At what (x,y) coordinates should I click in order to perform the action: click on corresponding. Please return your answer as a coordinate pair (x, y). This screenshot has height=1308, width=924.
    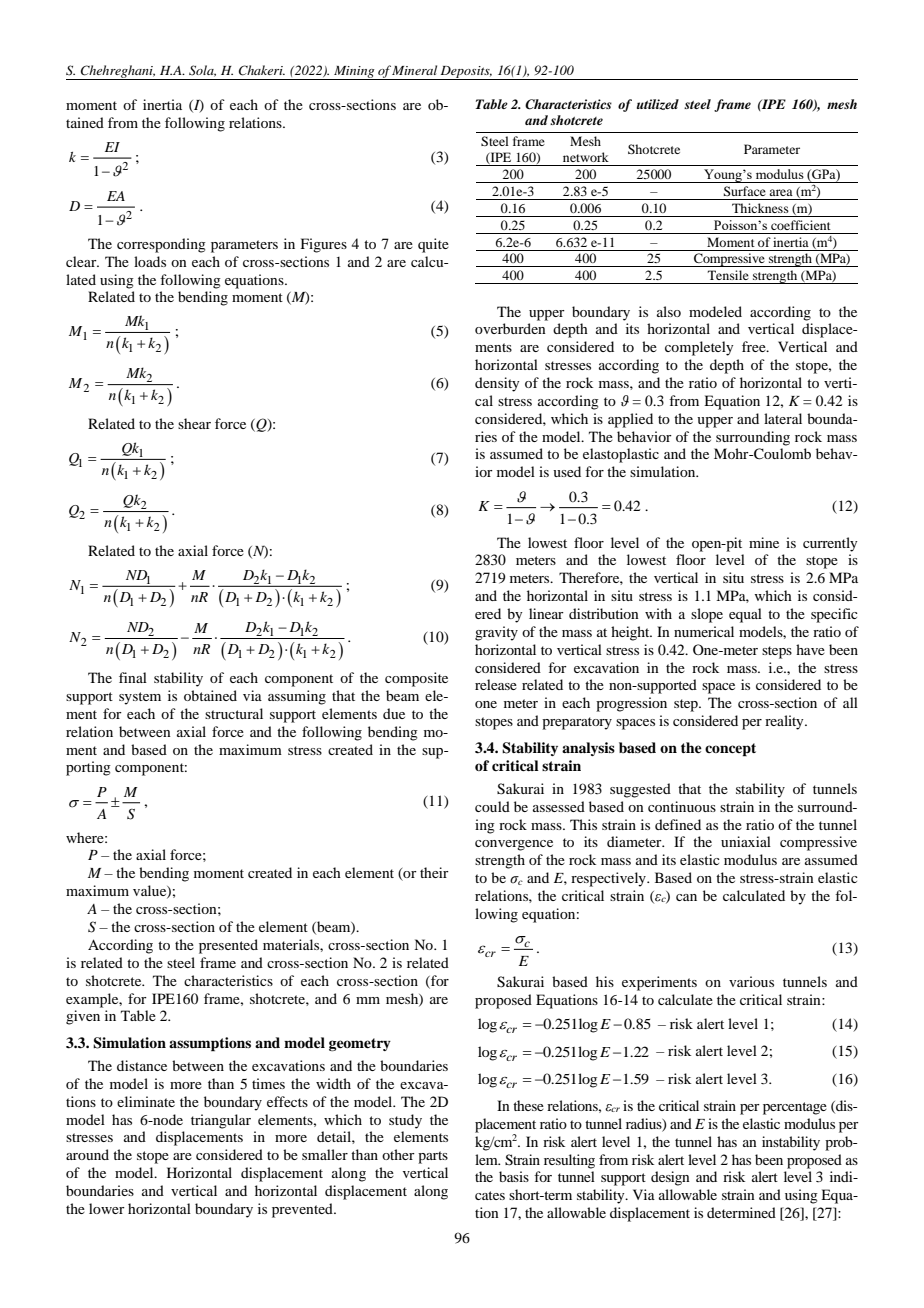
    Looking at the image, I should click on (161, 245).
